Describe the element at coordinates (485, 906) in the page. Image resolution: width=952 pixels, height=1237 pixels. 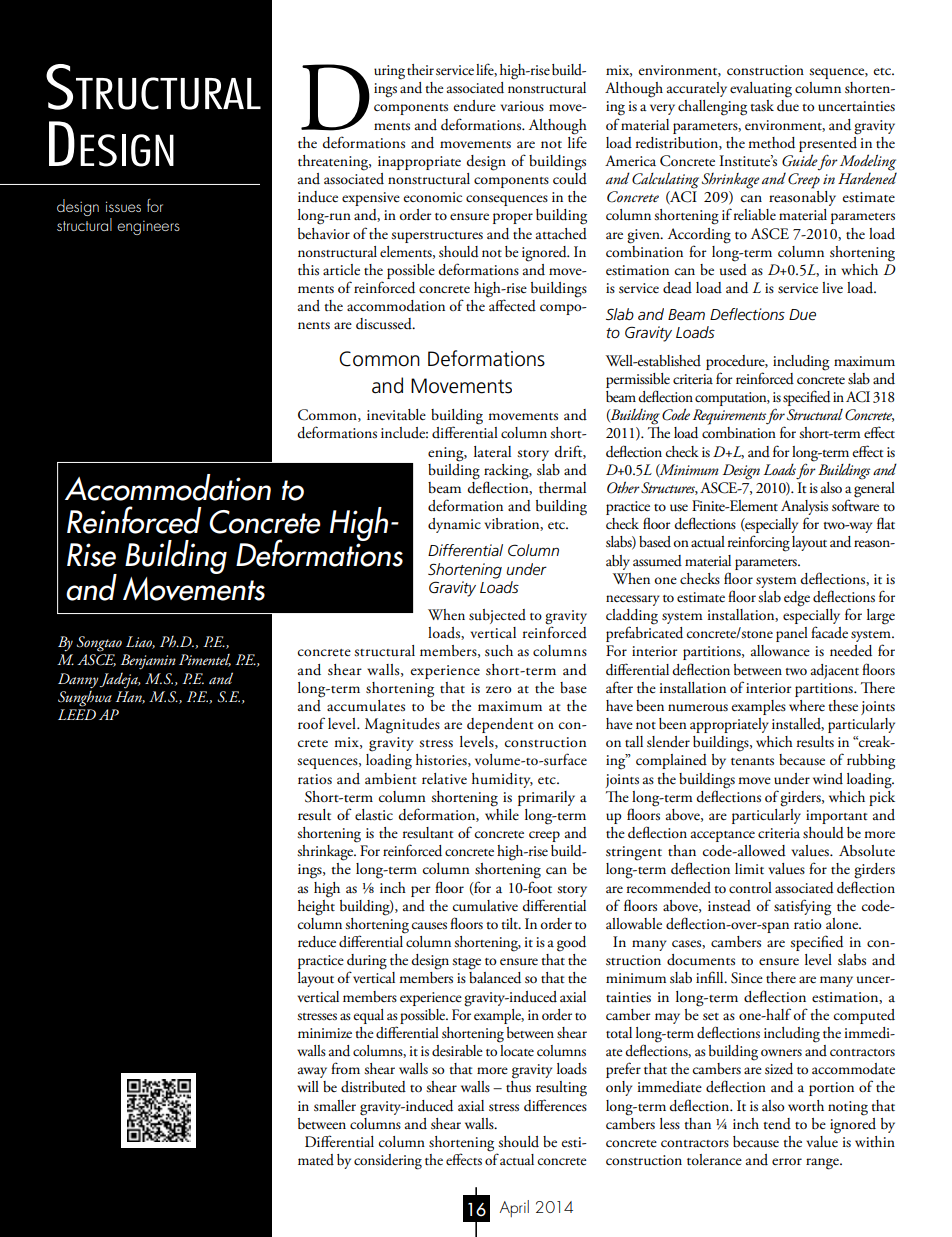
I see `cumulative` at that location.
